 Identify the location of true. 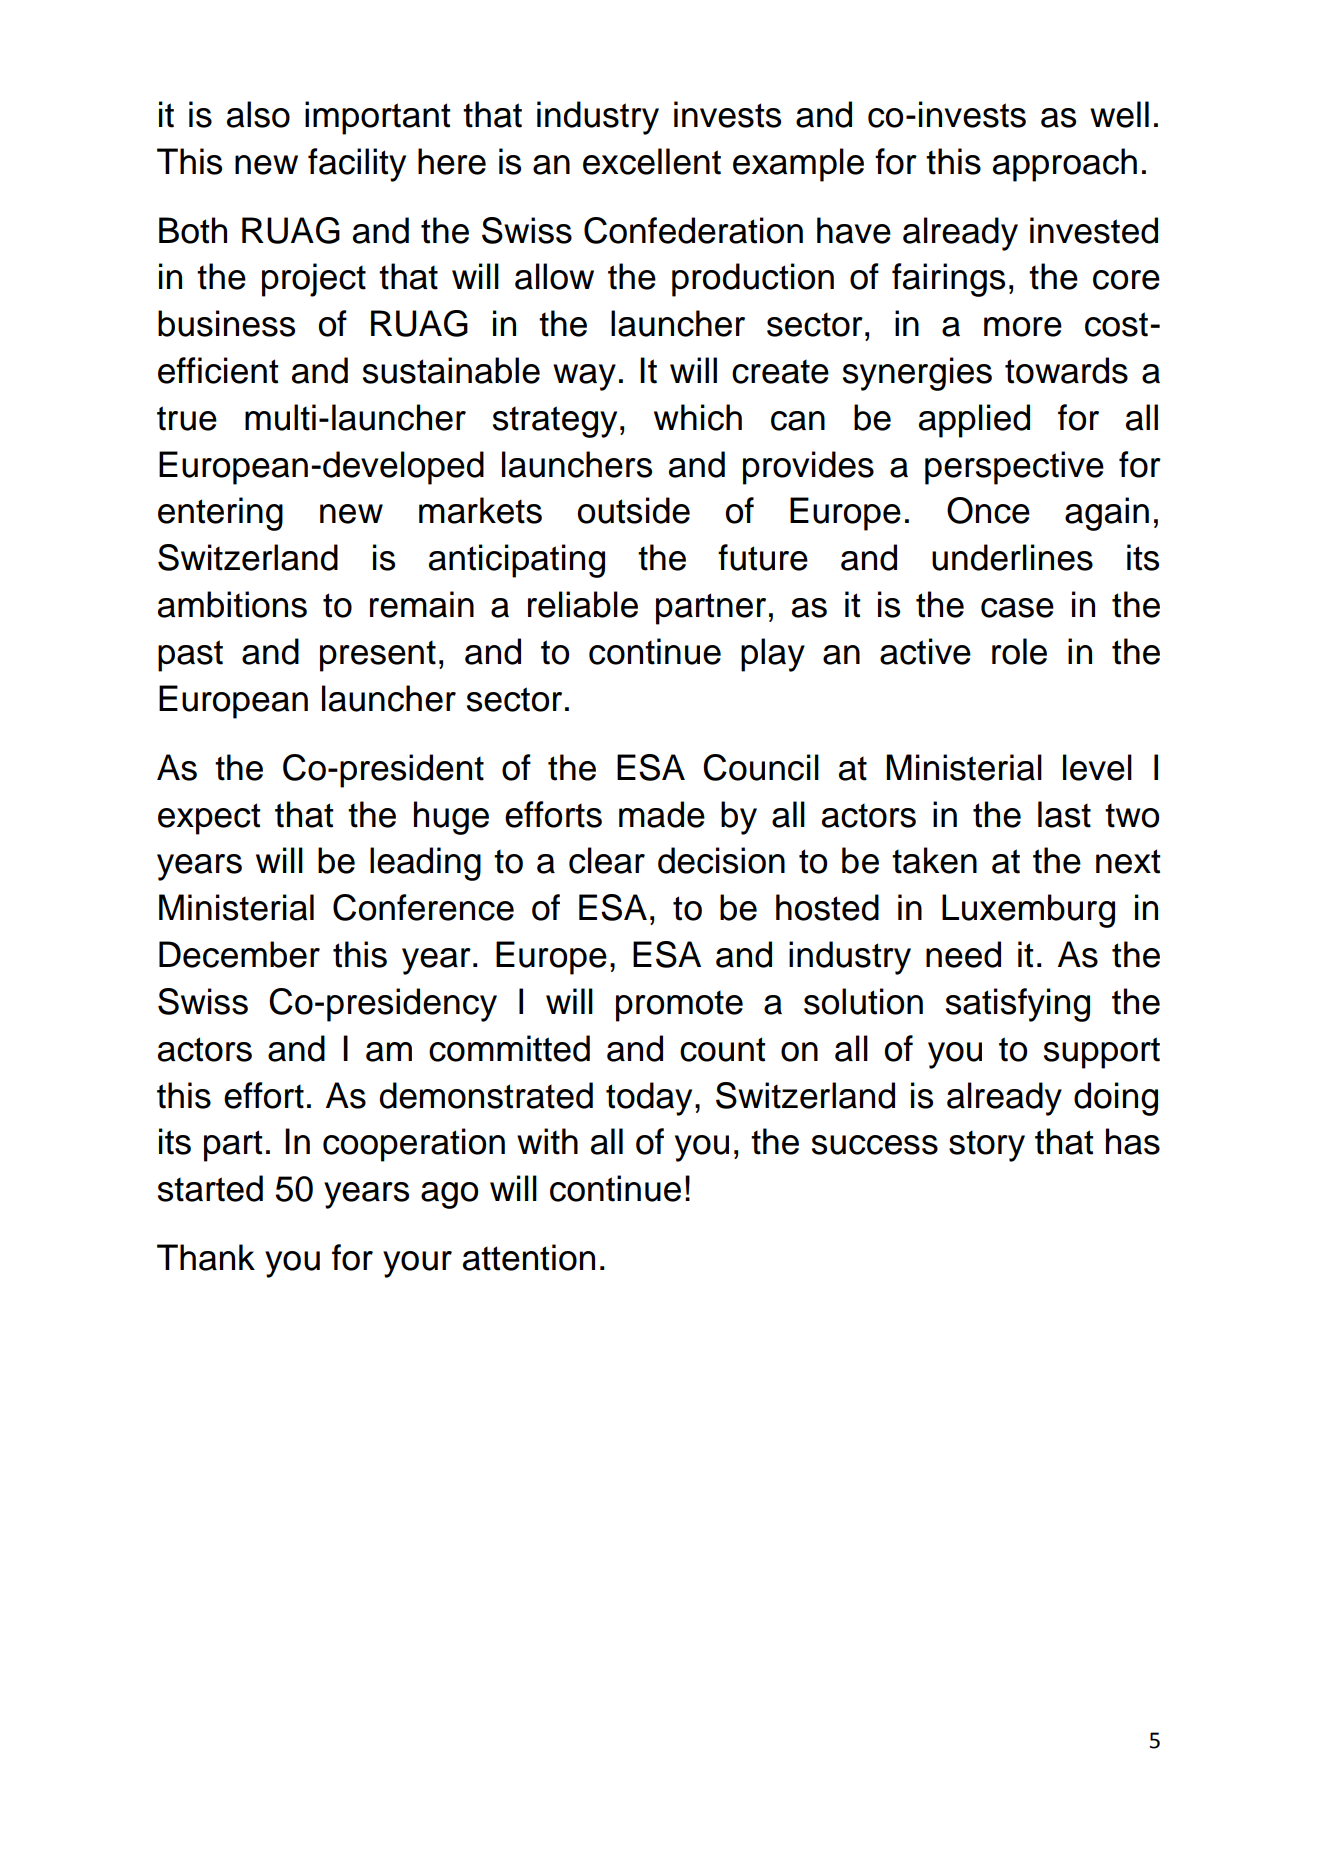
(187, 418).
